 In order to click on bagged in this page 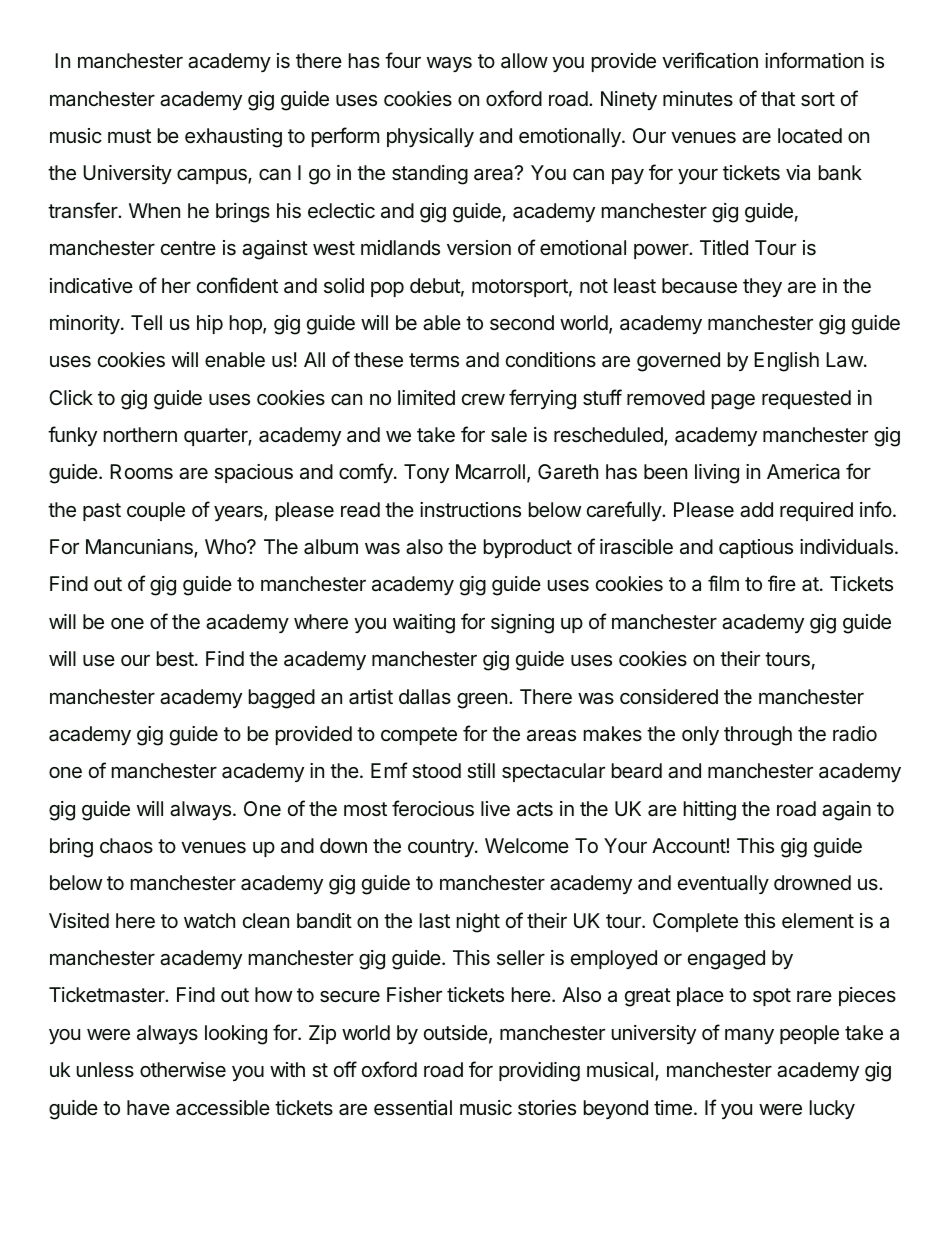, I will do `click(282, 699)`.
